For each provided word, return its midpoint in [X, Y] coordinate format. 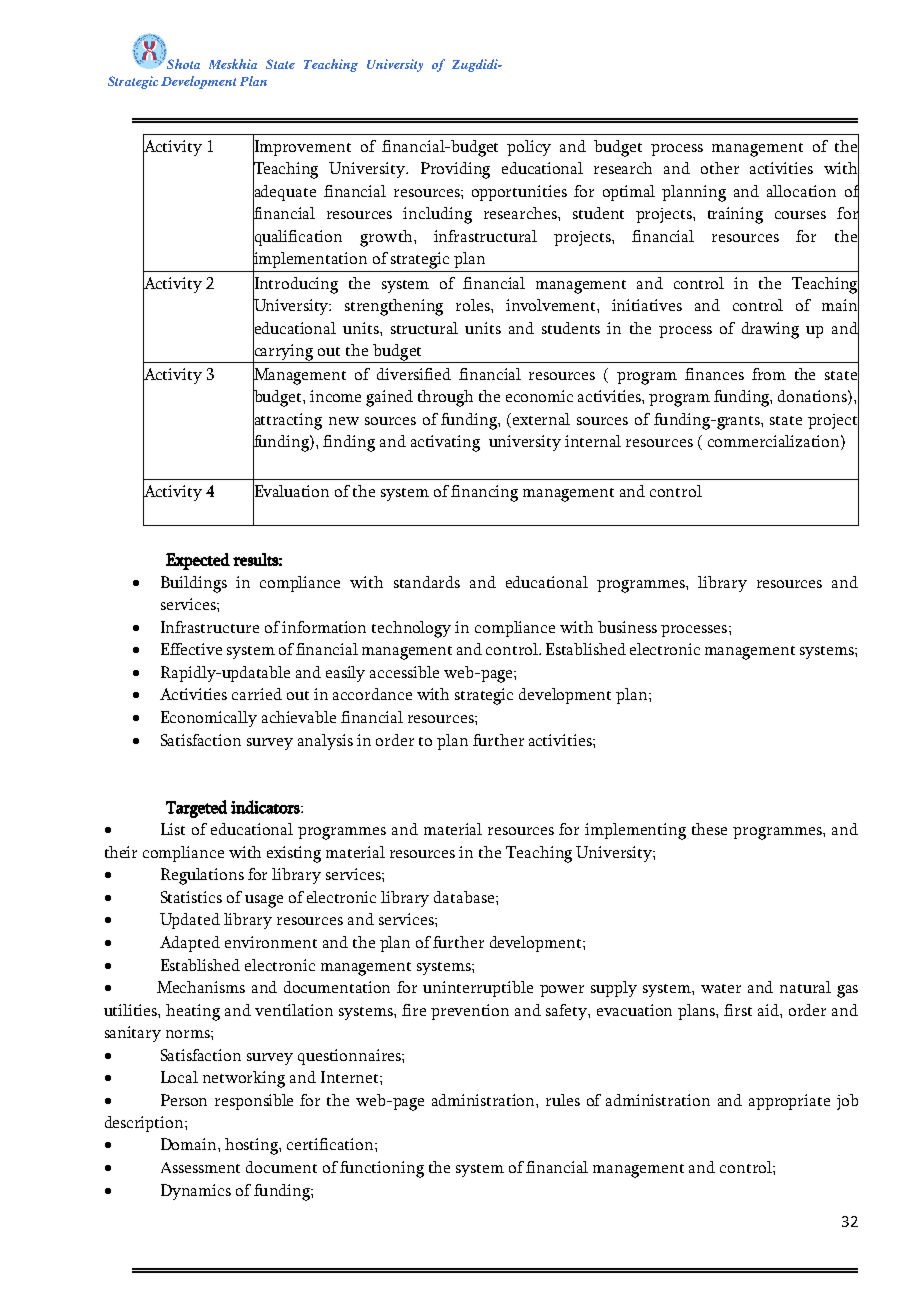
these [709, 829]
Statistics [191, 897]
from [769, 374]
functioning [382, 1169]
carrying [284, 352]
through [445, 398]
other [720, 168]
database [465, 897]
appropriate [789, 1102]
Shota [183, 64]
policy [529, 148]
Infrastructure [210, 627]
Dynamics [196, 1192]
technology [411, 629]
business [627, 627]
